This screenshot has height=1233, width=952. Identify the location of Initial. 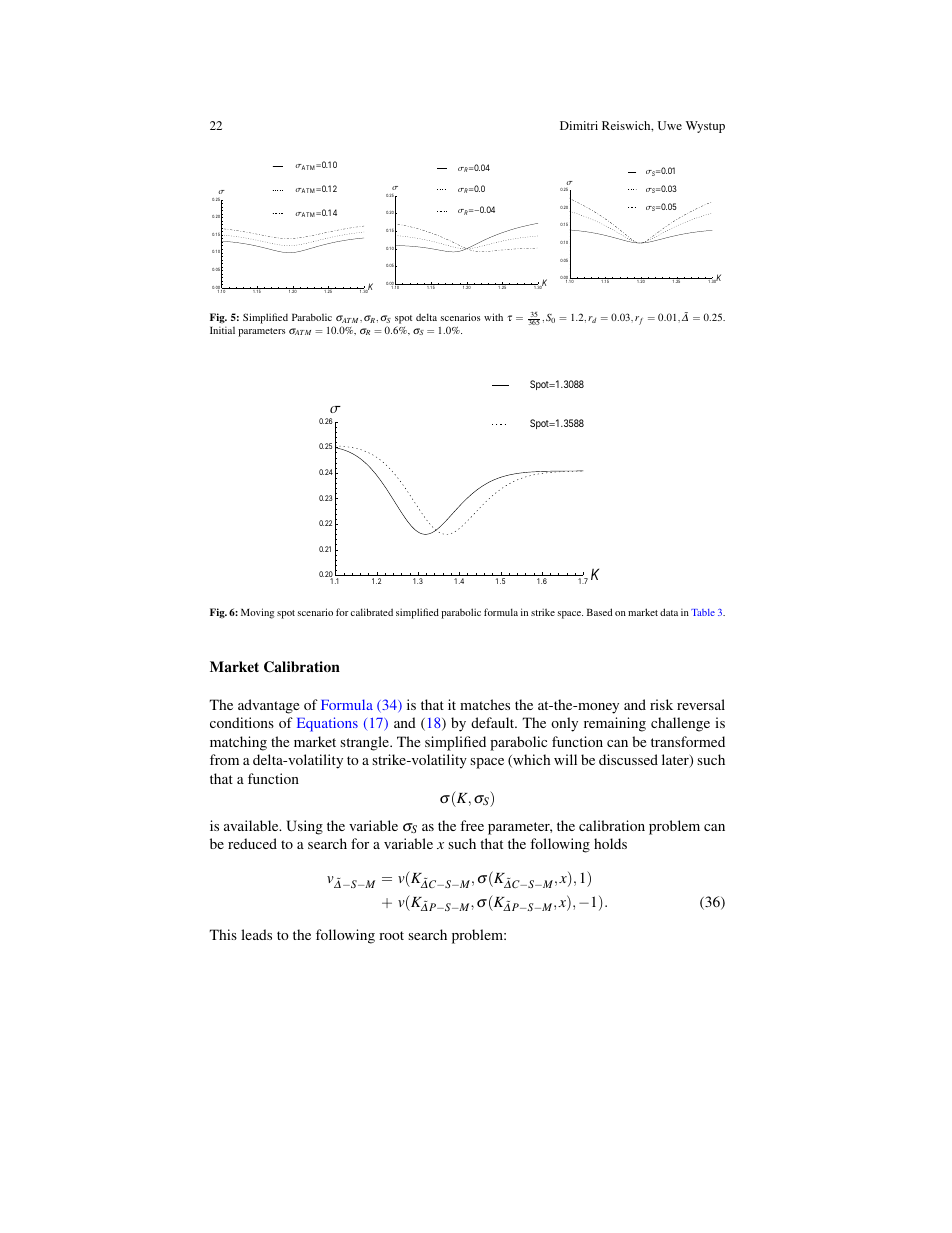
(222, 330).
